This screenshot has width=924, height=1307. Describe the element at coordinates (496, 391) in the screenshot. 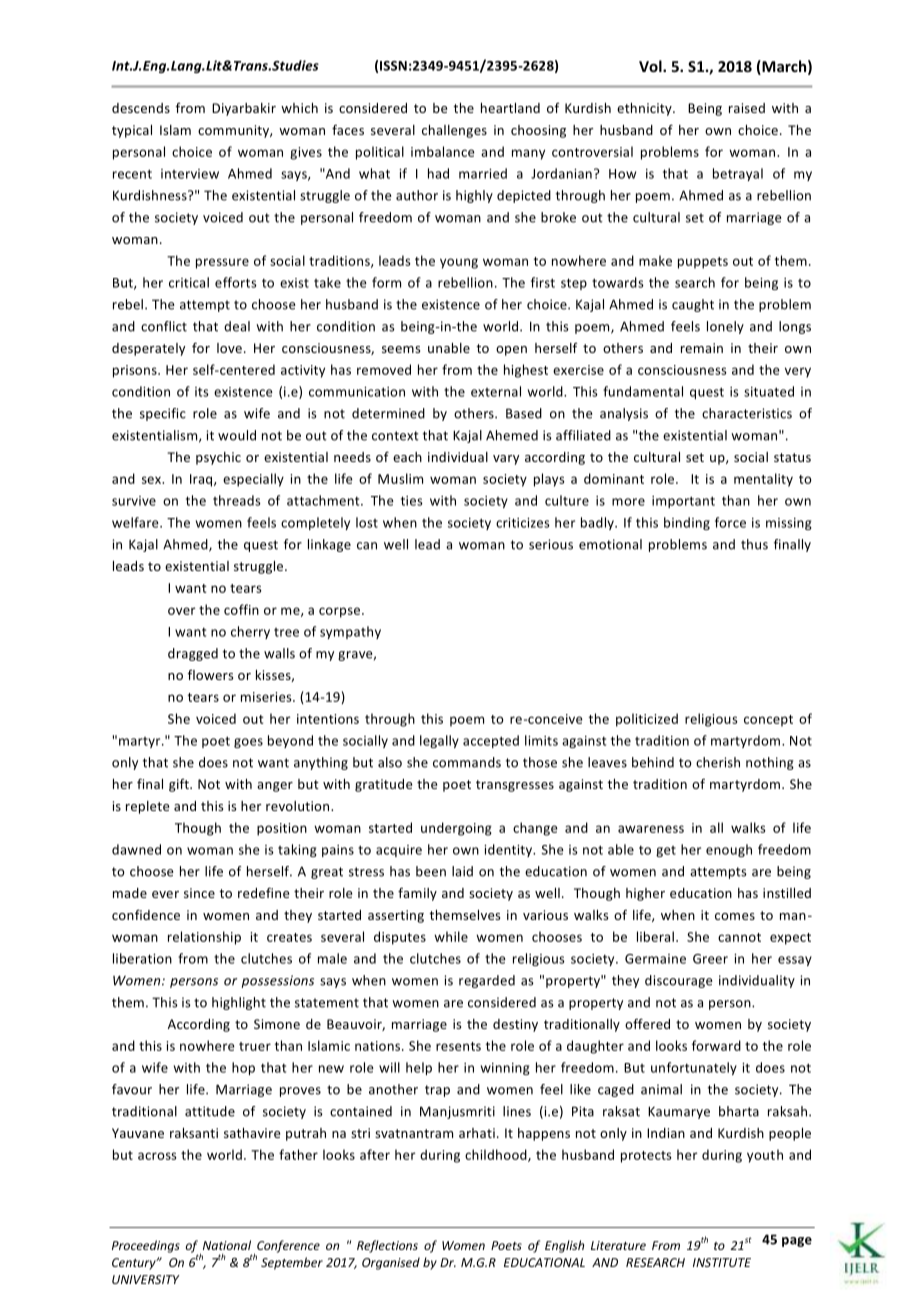

I see `external` at that location.
